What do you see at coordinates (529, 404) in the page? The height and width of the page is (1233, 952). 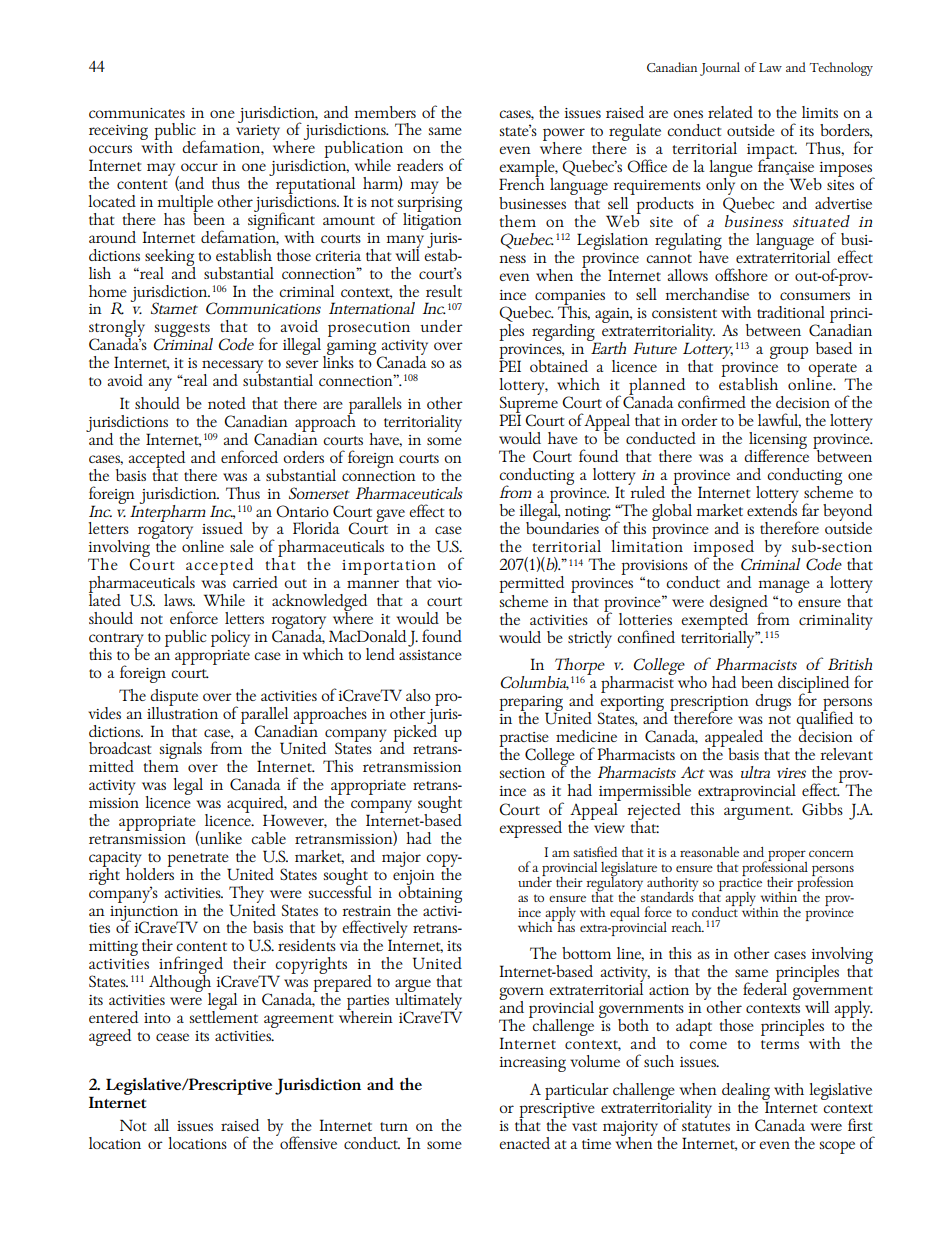 I see `Supreme` at bounding box center [529, 404].
